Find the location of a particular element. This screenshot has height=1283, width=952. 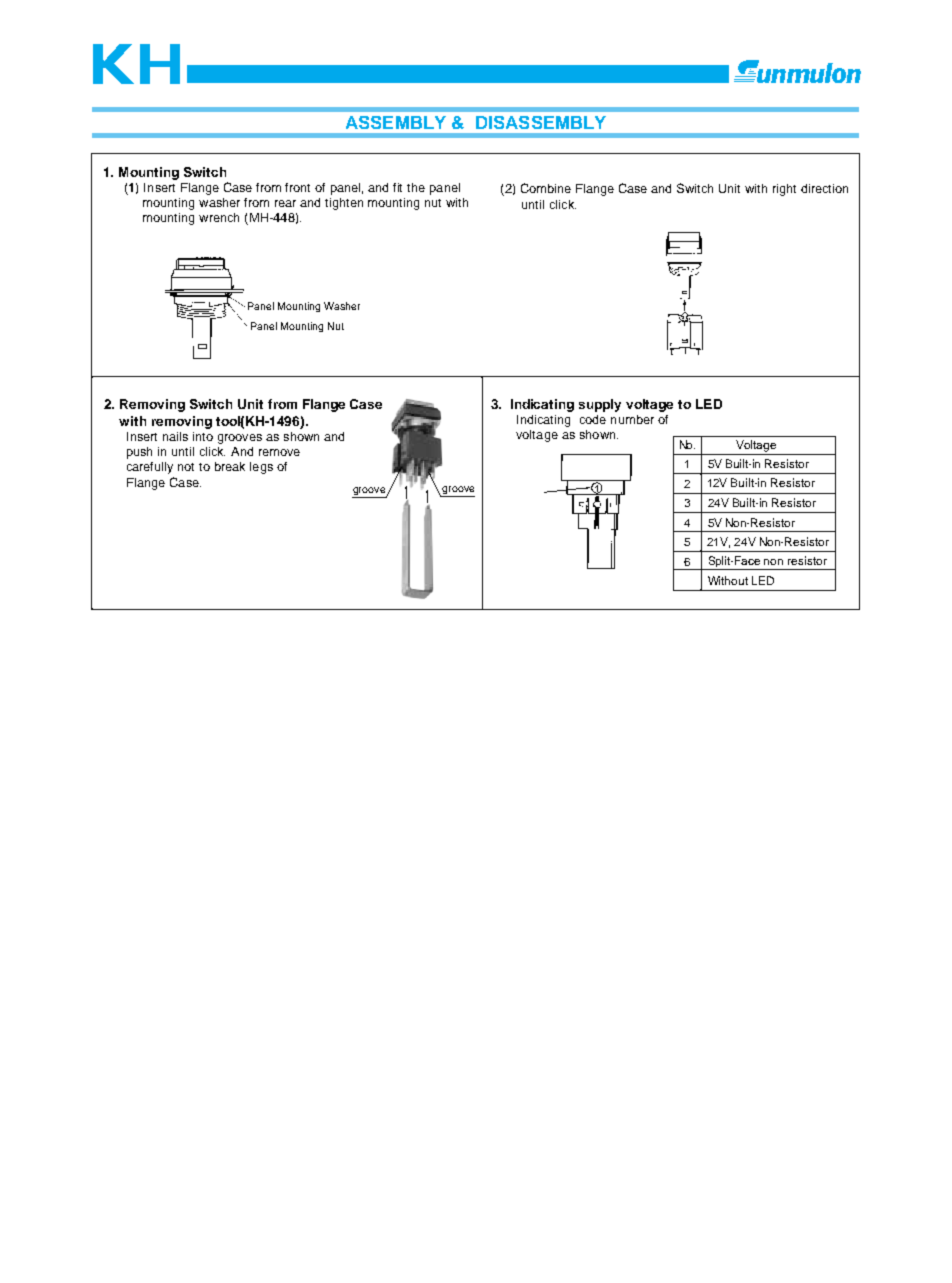

tighten is located at coordinates (344, 204).
